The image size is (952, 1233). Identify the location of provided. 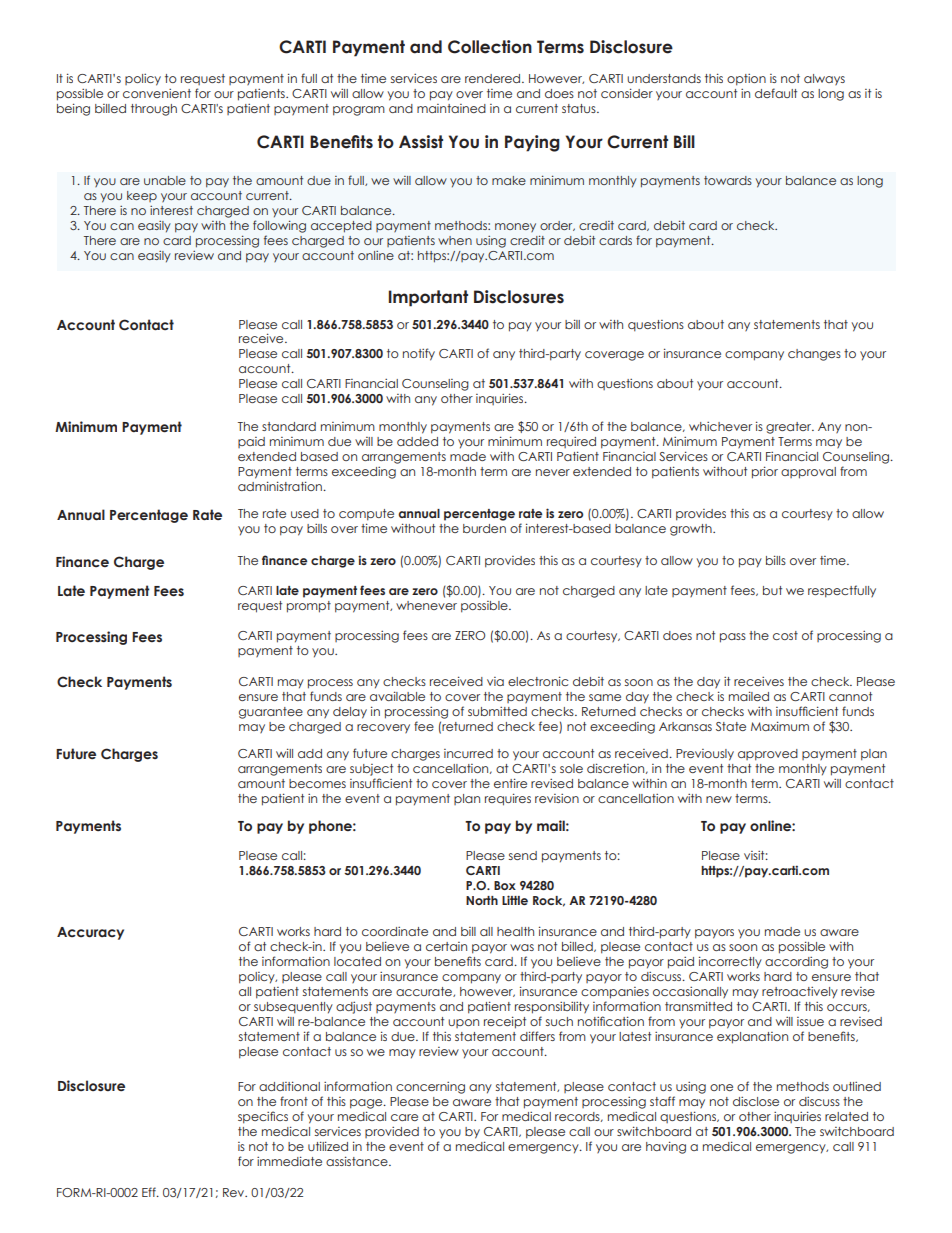
(392, 1132).
